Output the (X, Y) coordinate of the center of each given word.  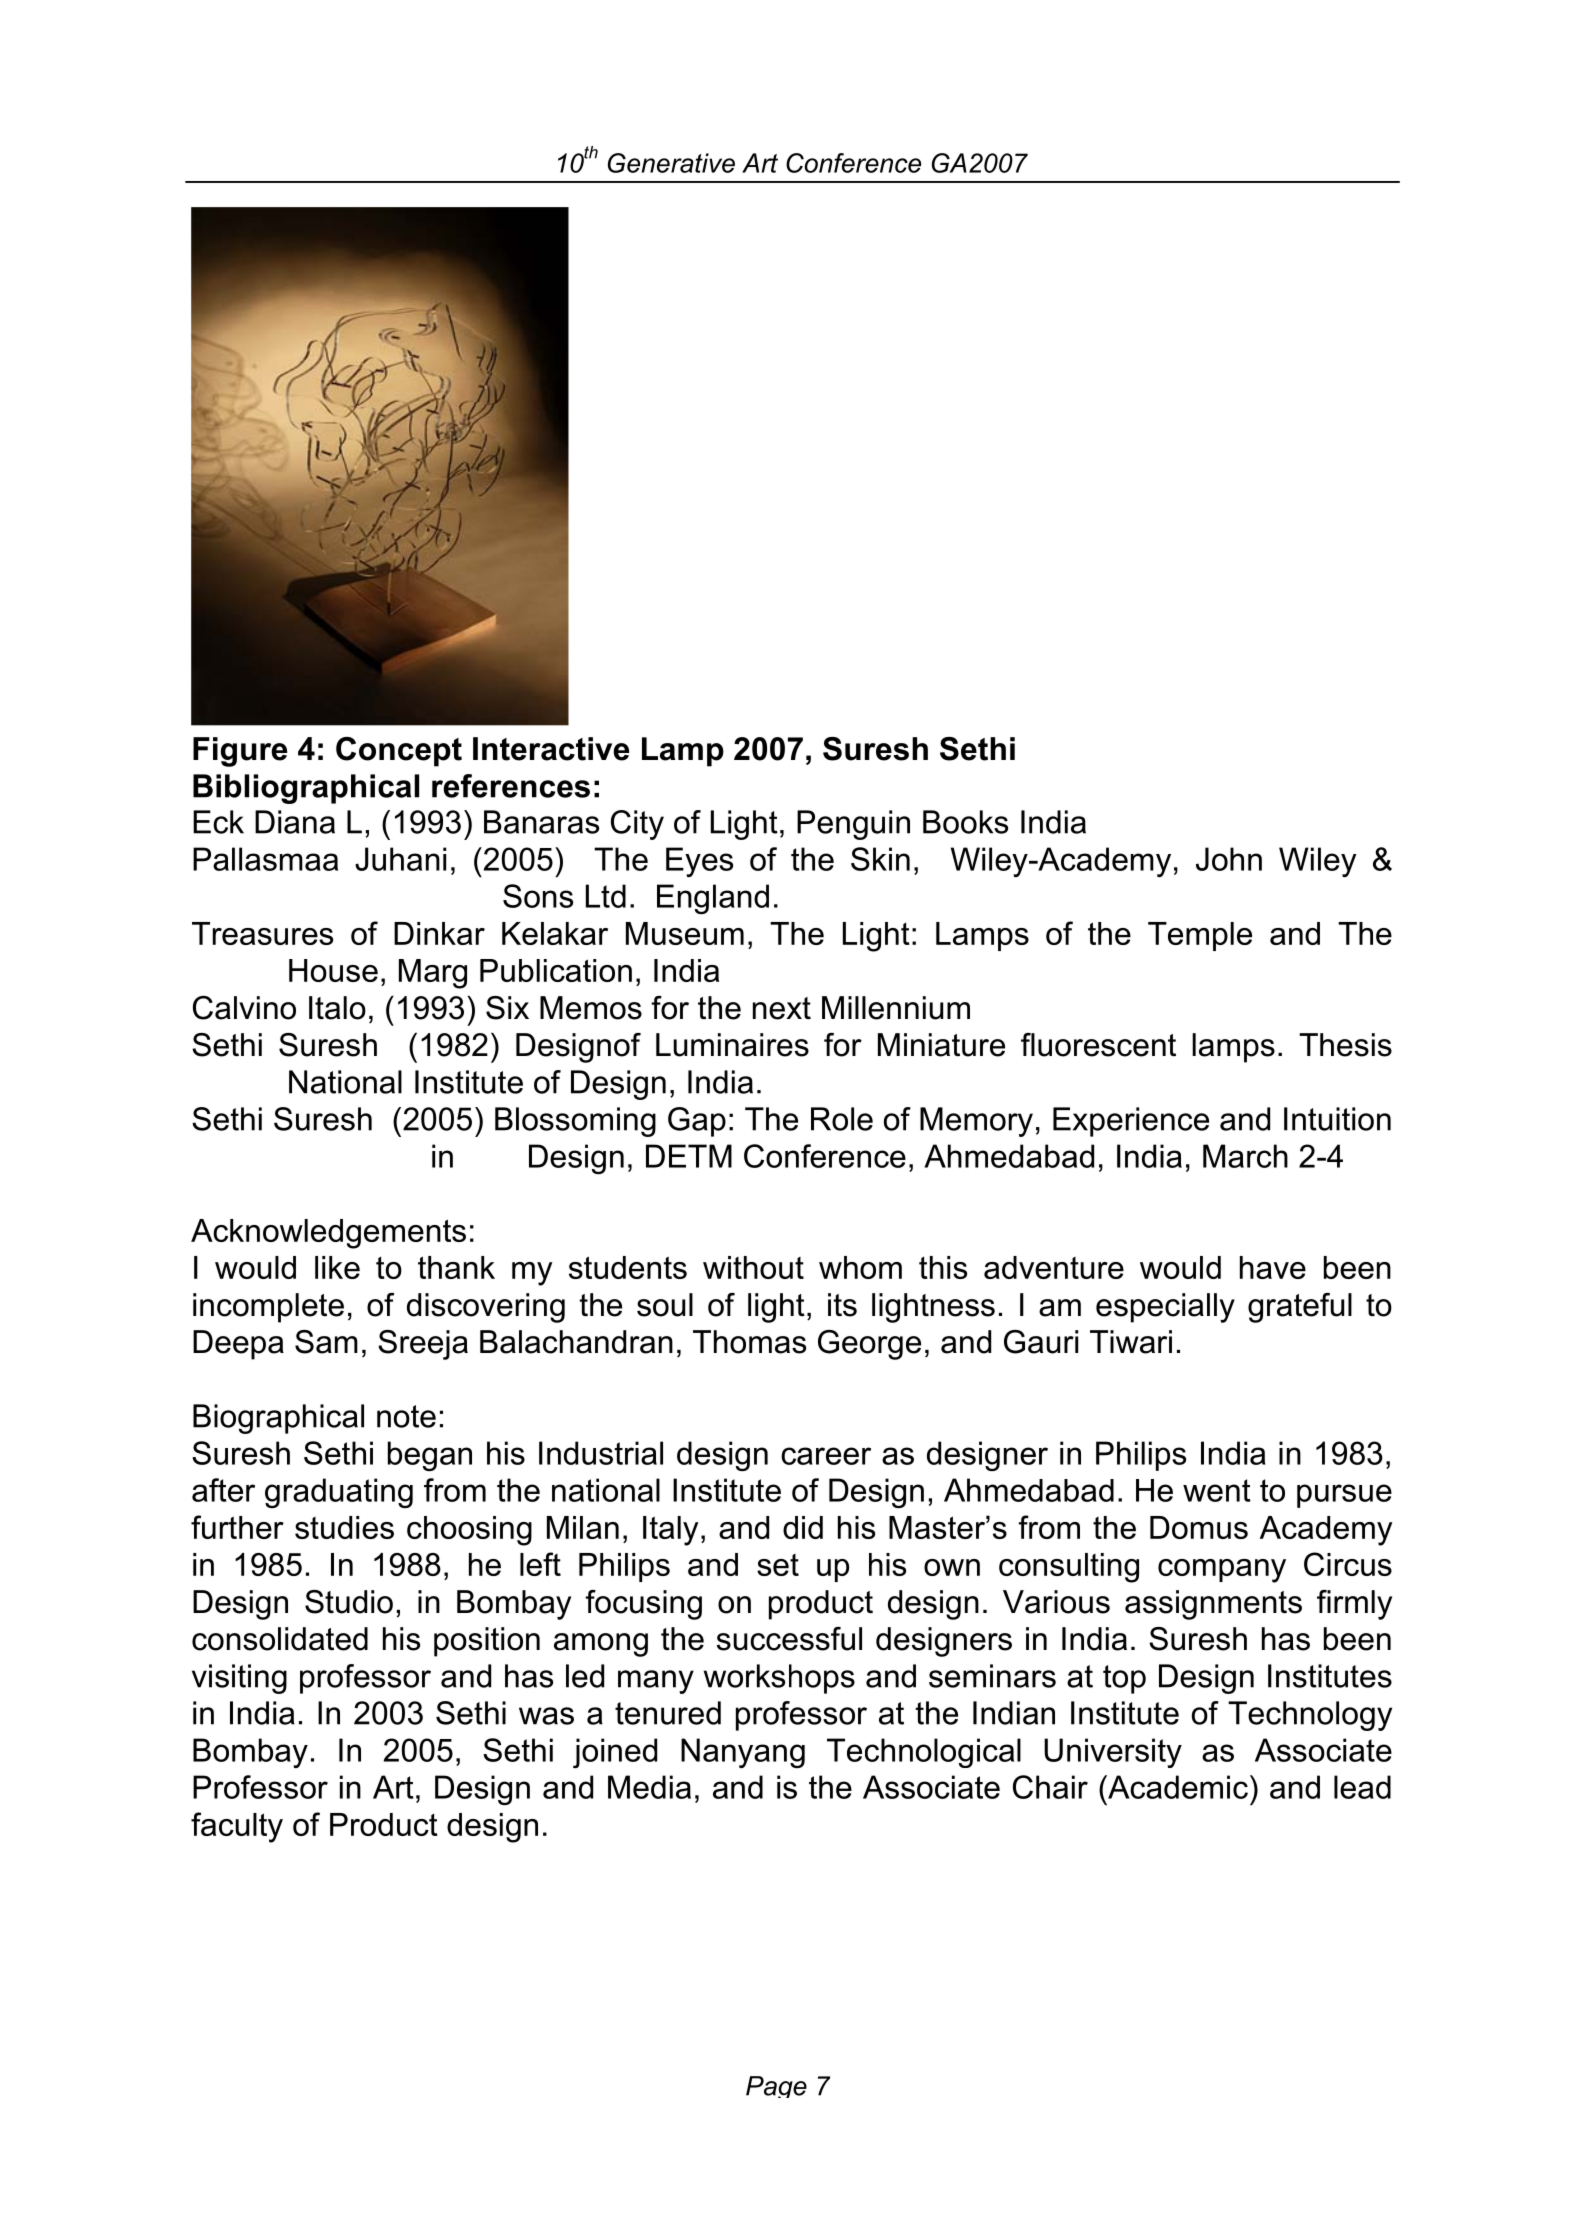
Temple (1200, 936)
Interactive (551, 749)
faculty (237, 1827)
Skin (880, 859)
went (1217, 1490)
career (826, 1456)
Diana (295, 822)
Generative (671, 163)
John (1229, 859)
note (406, 1416)
